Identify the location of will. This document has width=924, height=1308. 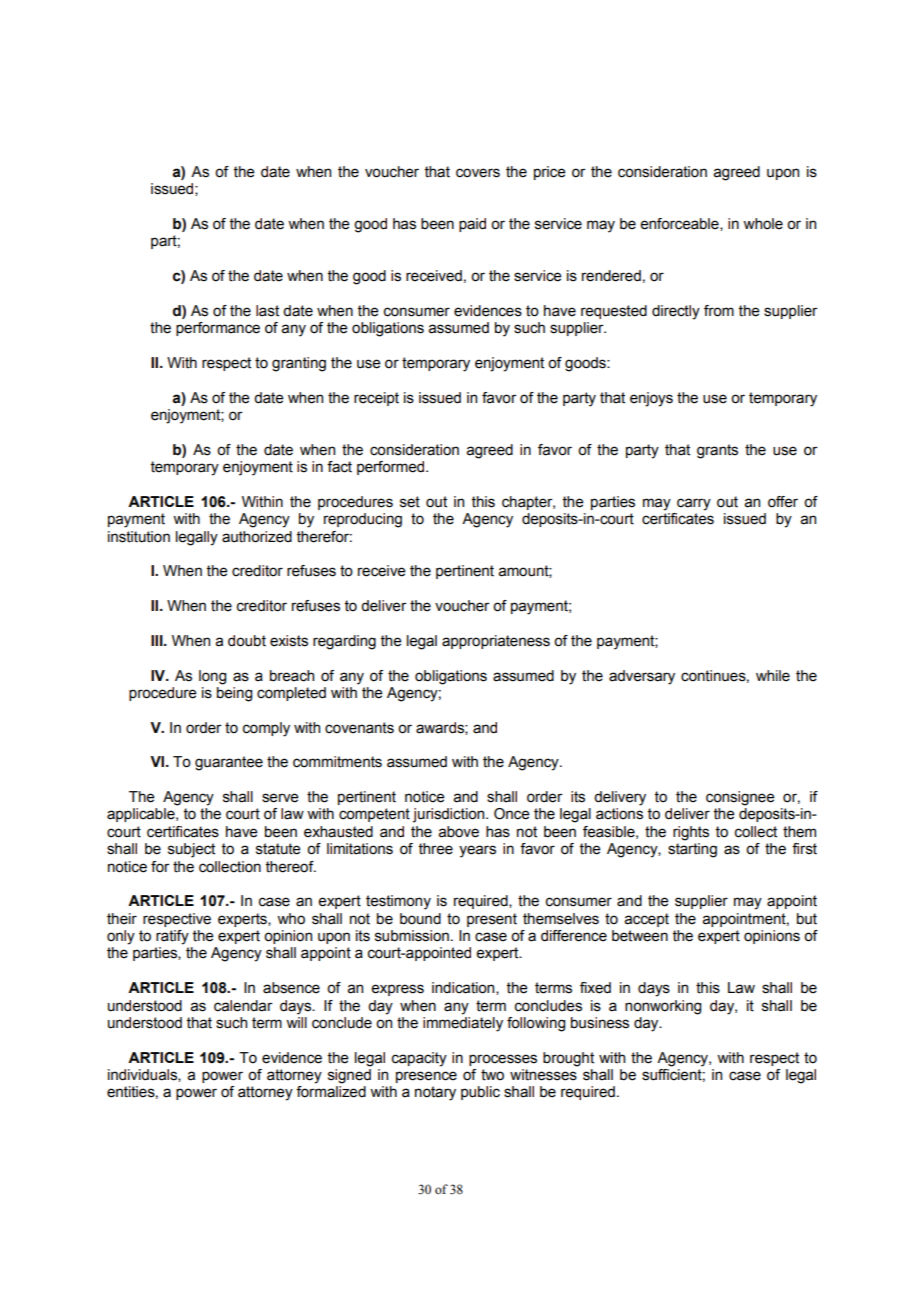
(296, 1022).
